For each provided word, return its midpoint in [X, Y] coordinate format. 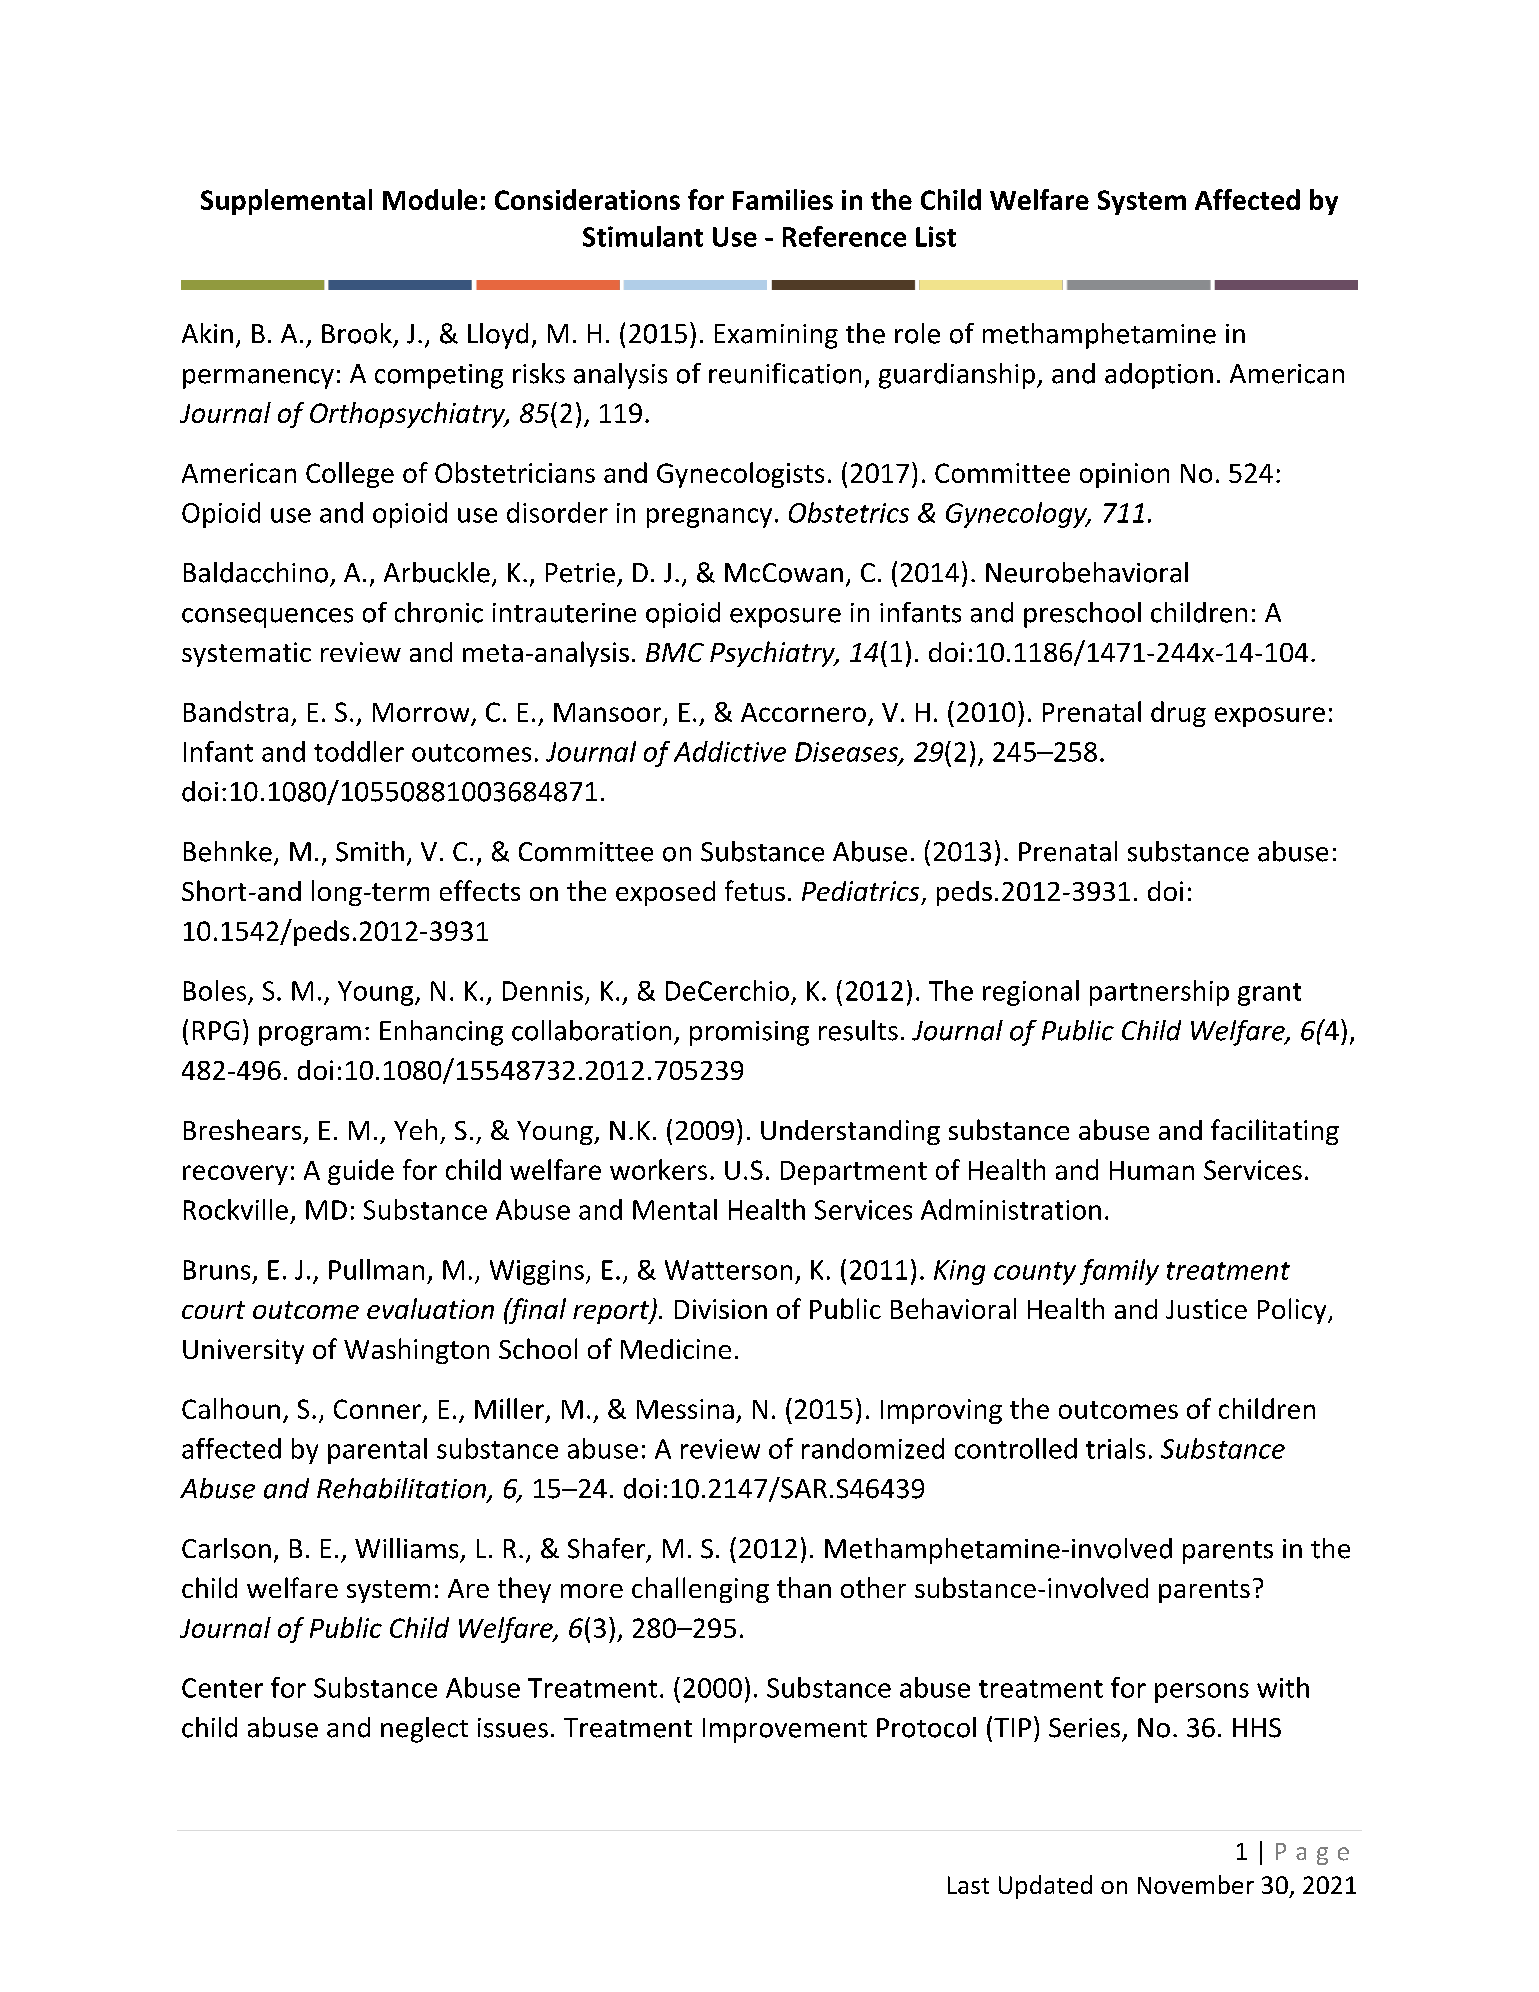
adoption [1159, 376]
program [310, 1036]
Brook [357, 333]
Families [783, 199]
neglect [424, 1730]
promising [749, 1033]
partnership [1159, 993]
